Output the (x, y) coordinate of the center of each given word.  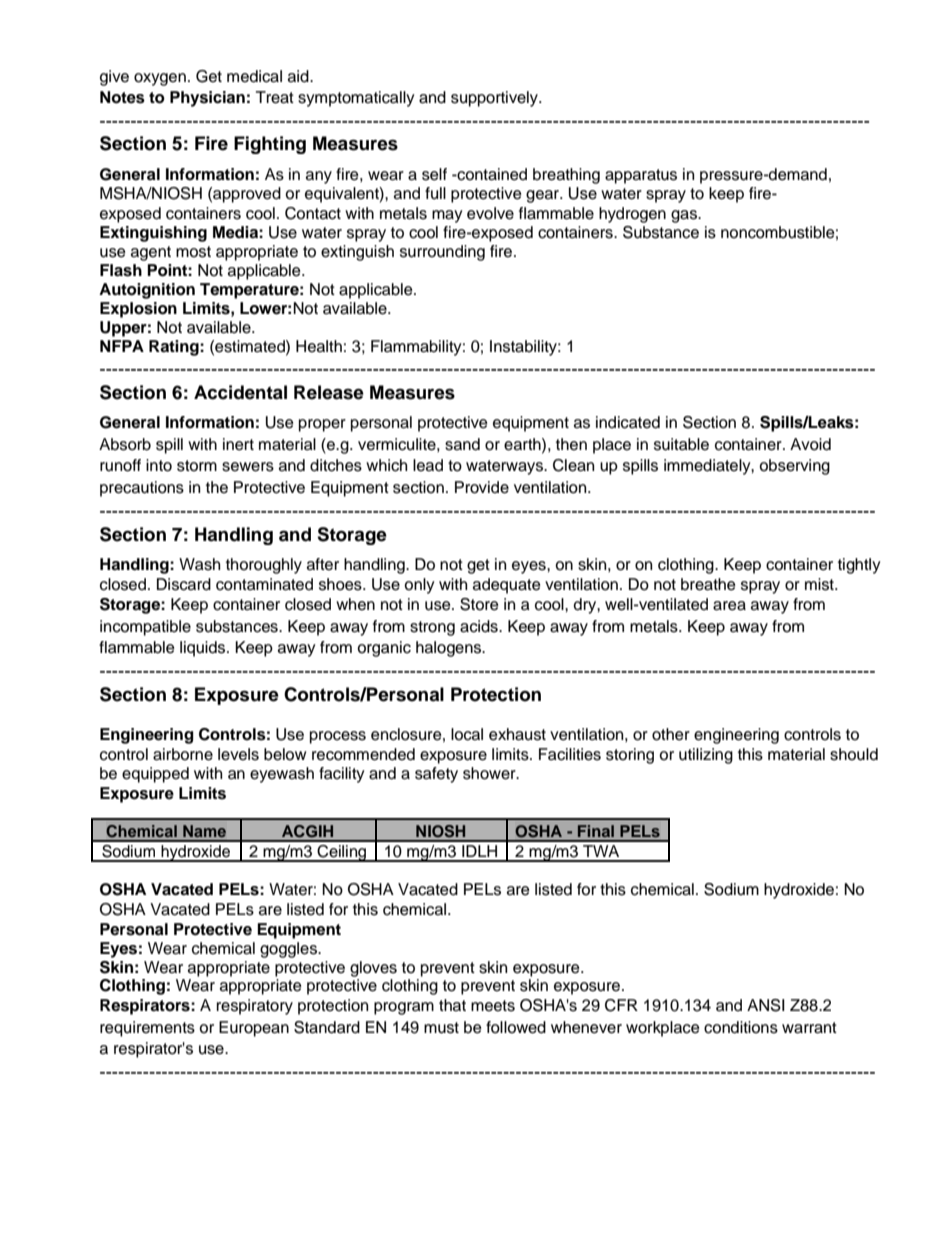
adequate (507, 586)
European (254, 1029)
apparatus (641, 176)
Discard (184, 584)
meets (493, 1006)
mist (820, 584)
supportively (495, 99)
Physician (207, 99)
